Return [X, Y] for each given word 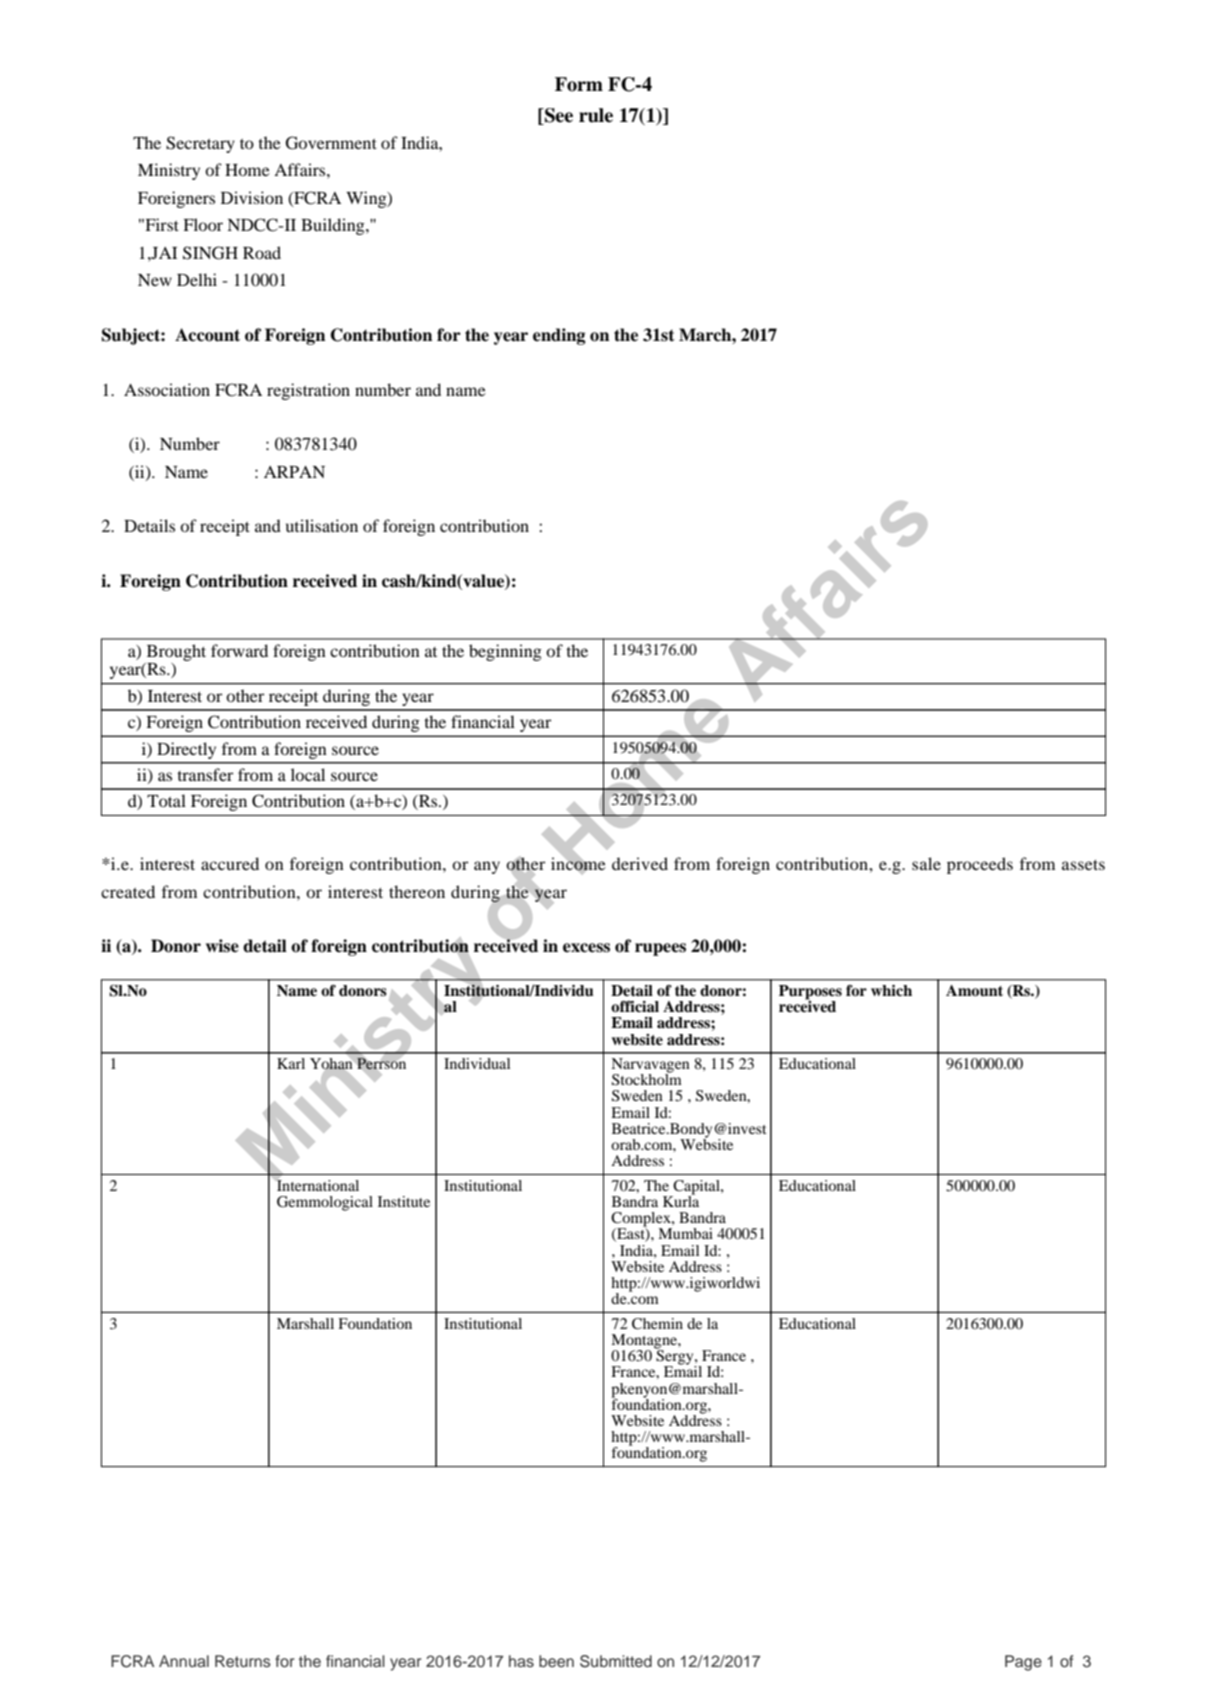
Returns [243, 1661]
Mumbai [685, 1233]
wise [222, 946]
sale [926, 863]
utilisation [322, 525]
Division [252, 197]
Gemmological [325, 1203]
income [578, 864]
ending [559, 336]
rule [596, 115]
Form [579, 84]
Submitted [616, 1661]
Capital [696, 1188]
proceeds [980, 865]
